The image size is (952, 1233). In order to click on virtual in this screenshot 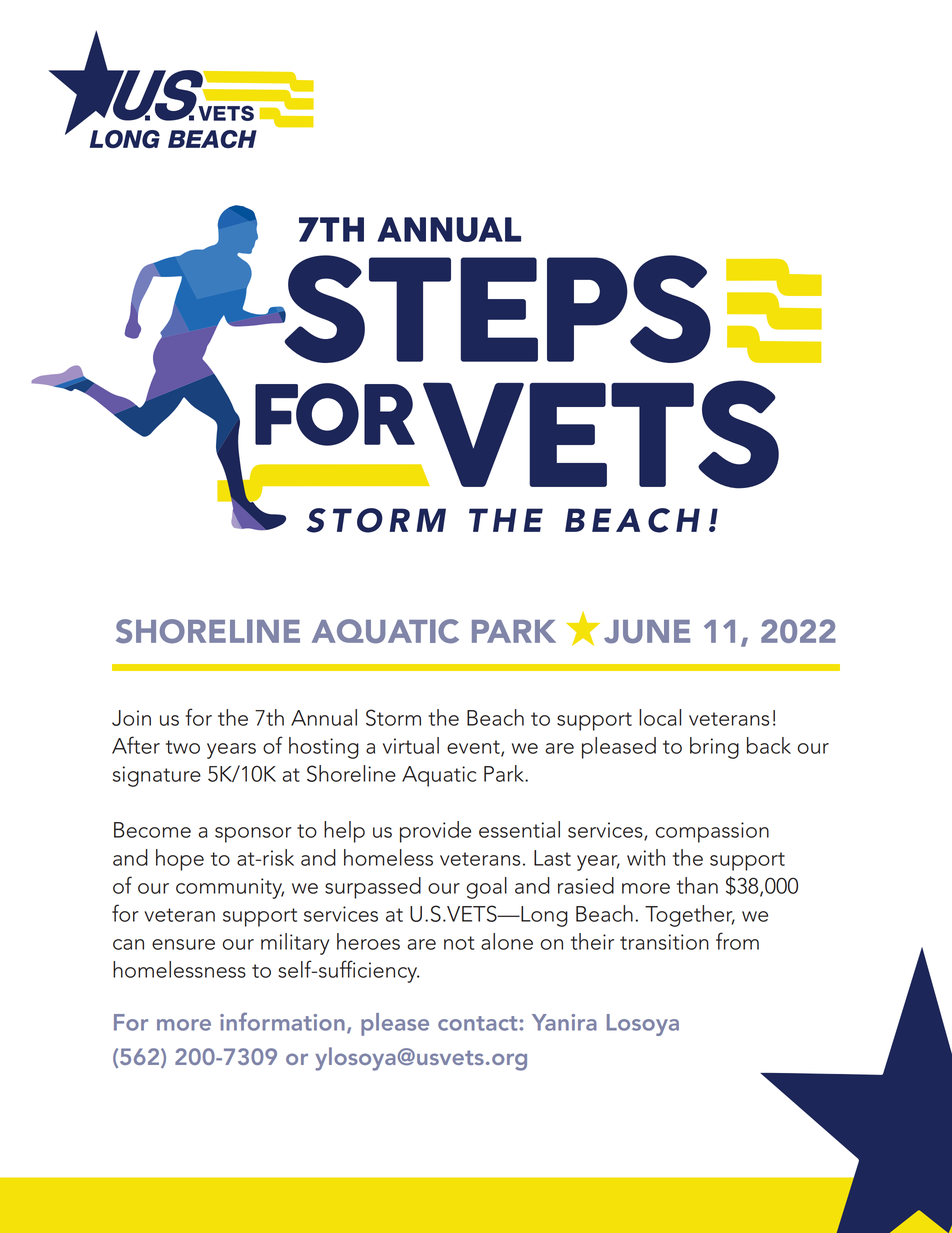, I will do `click(411, 745)`.
